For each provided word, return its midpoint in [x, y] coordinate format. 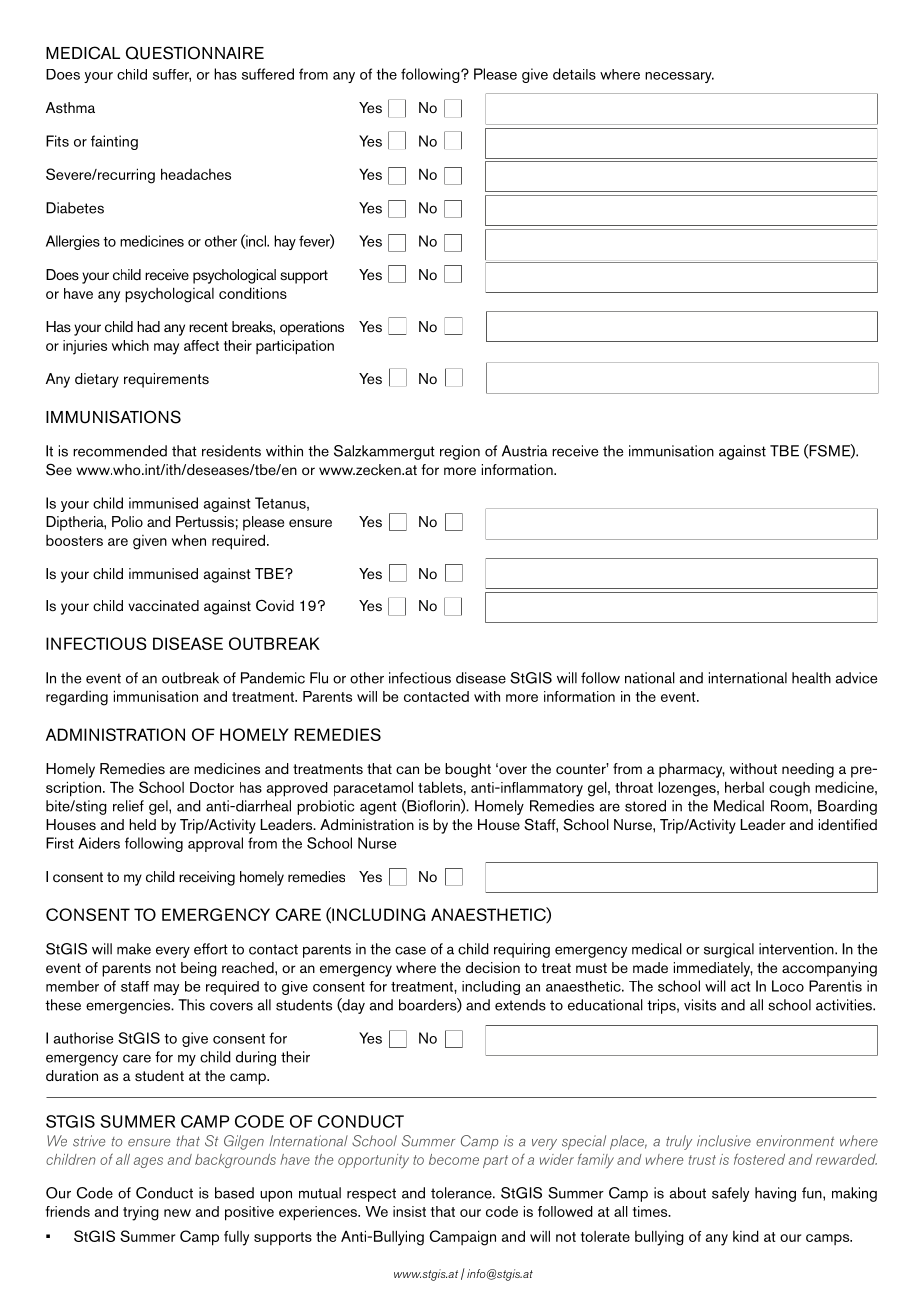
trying [141, 1213]
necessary [679, 77]
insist [409, 1211]
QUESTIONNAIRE [195, 53]
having [775, 1194]
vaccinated [163, 606]
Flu [319, 678]
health [811, 678]
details [574, 74]
